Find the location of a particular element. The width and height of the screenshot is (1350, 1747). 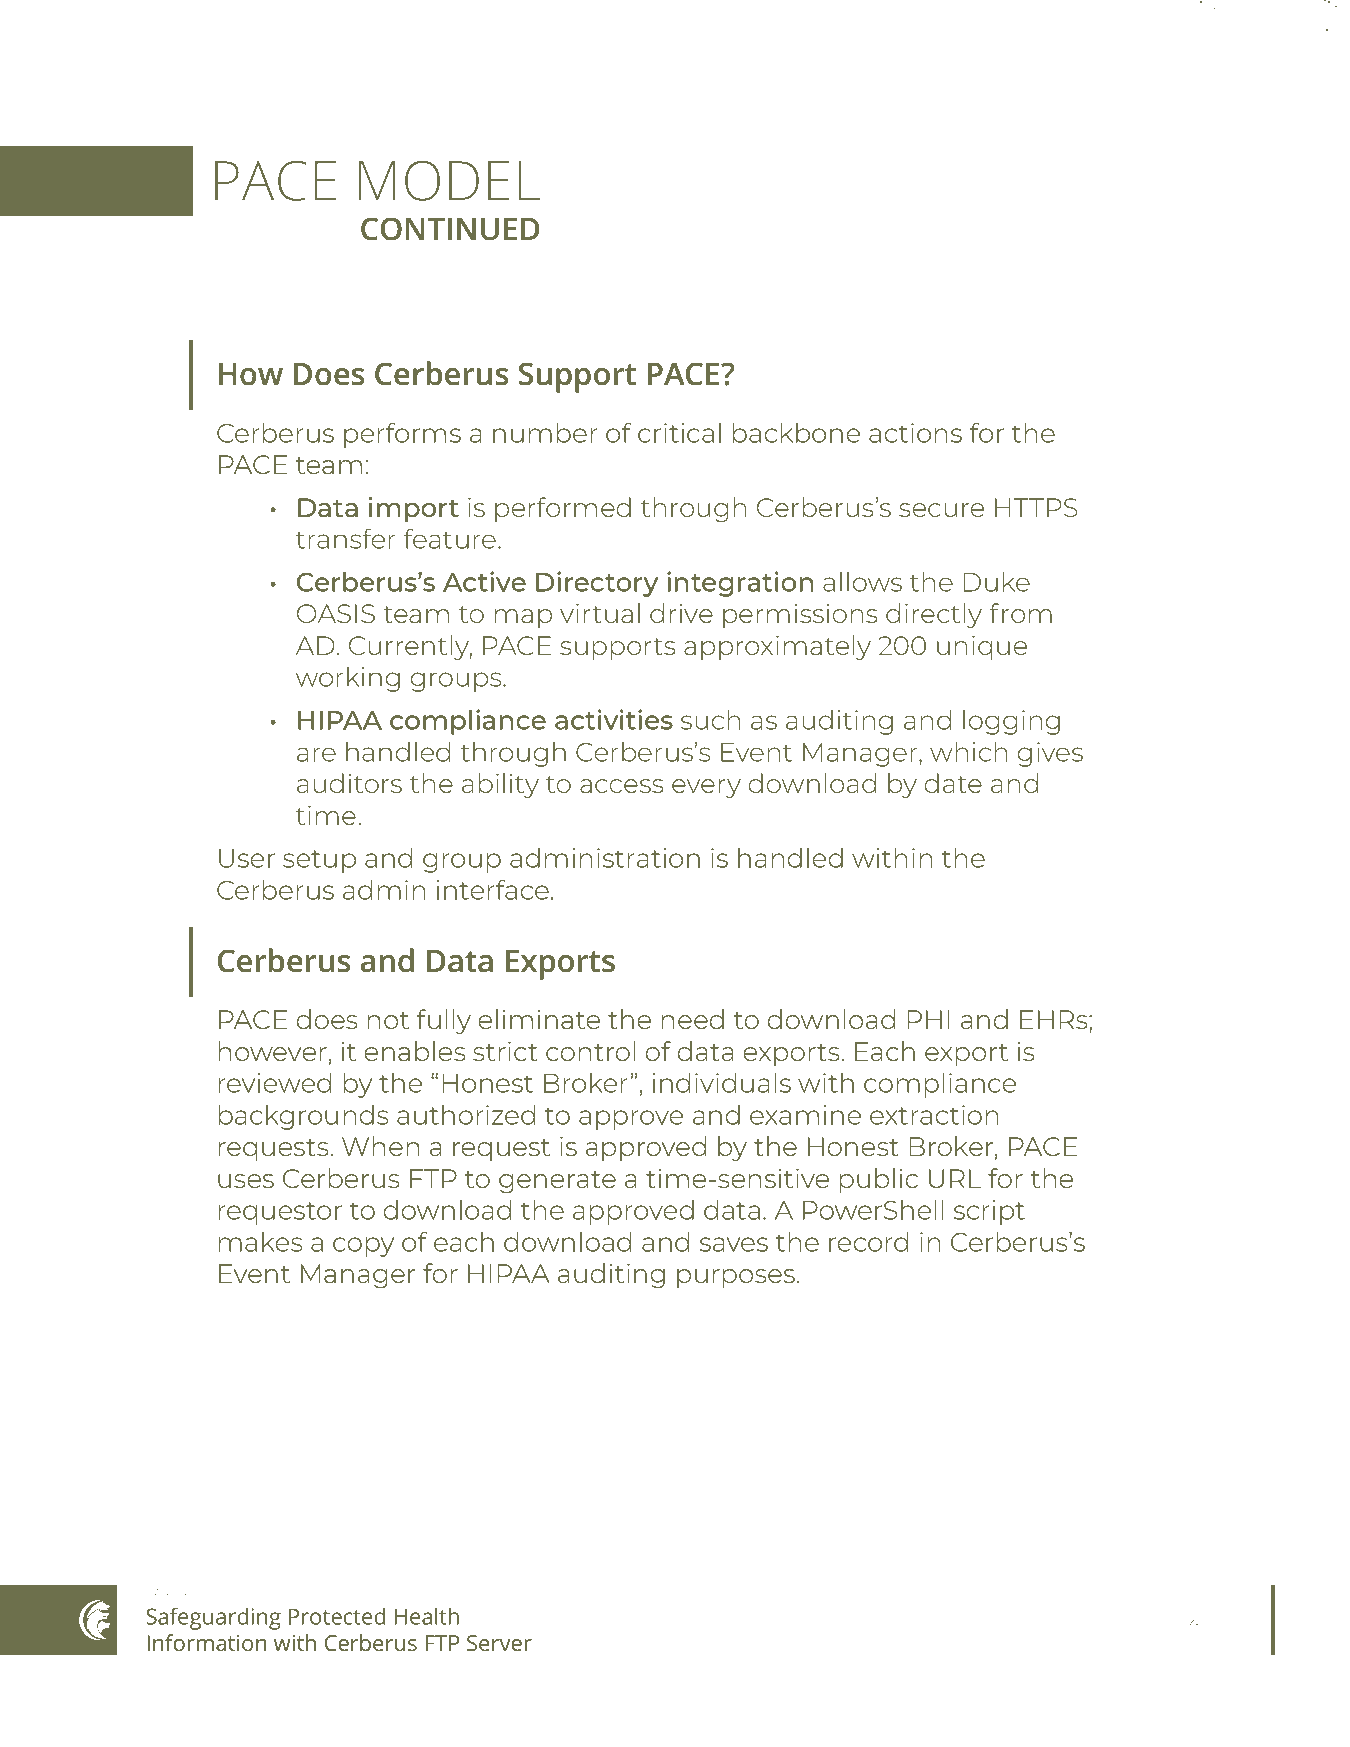

Safeguarding is located at coordinates (213, 1618).
